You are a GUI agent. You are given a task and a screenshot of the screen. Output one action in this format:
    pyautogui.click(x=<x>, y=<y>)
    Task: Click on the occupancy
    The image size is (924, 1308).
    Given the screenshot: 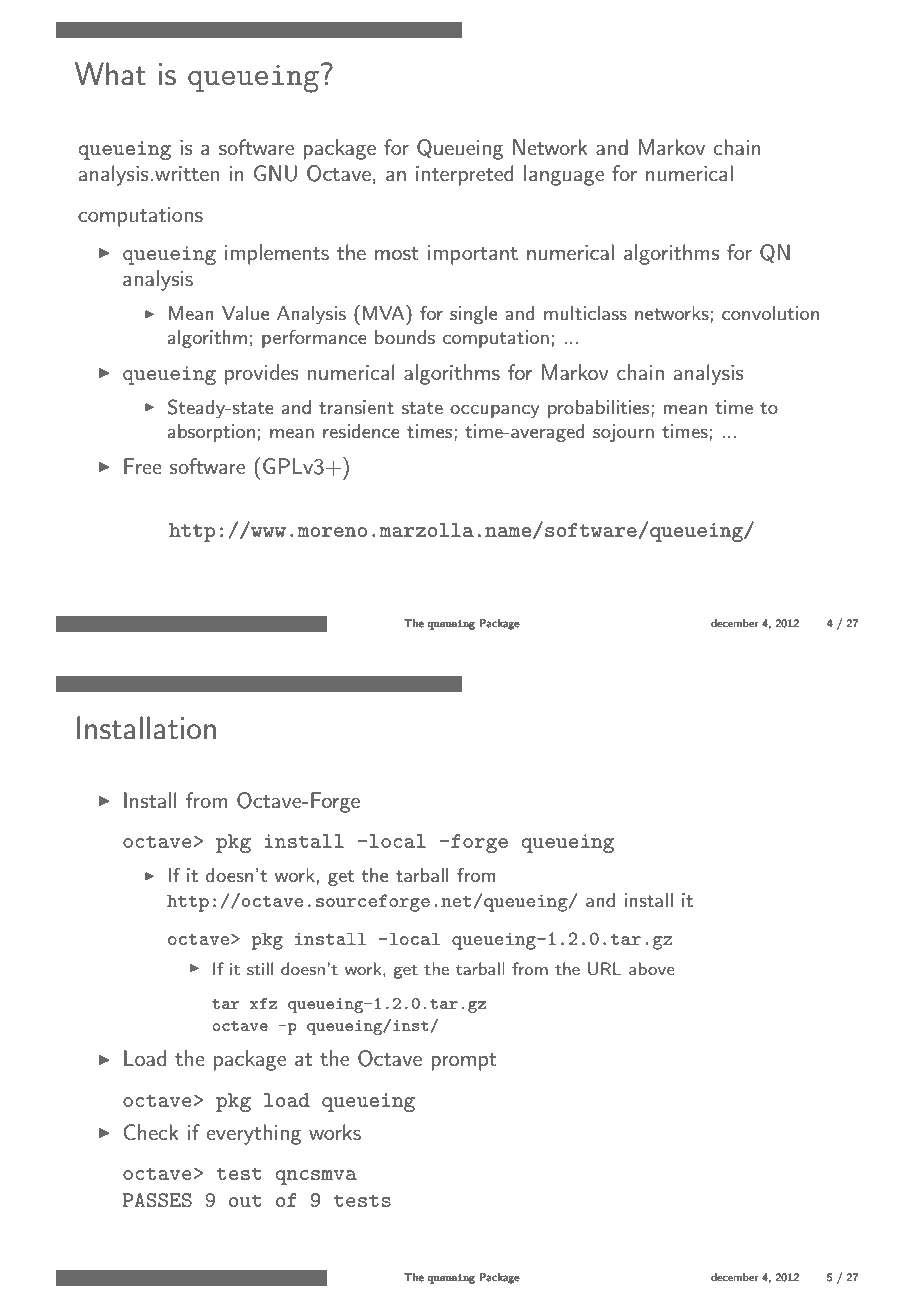 What is the action you would take?
    pyautogui.click(x=495, y=411)
